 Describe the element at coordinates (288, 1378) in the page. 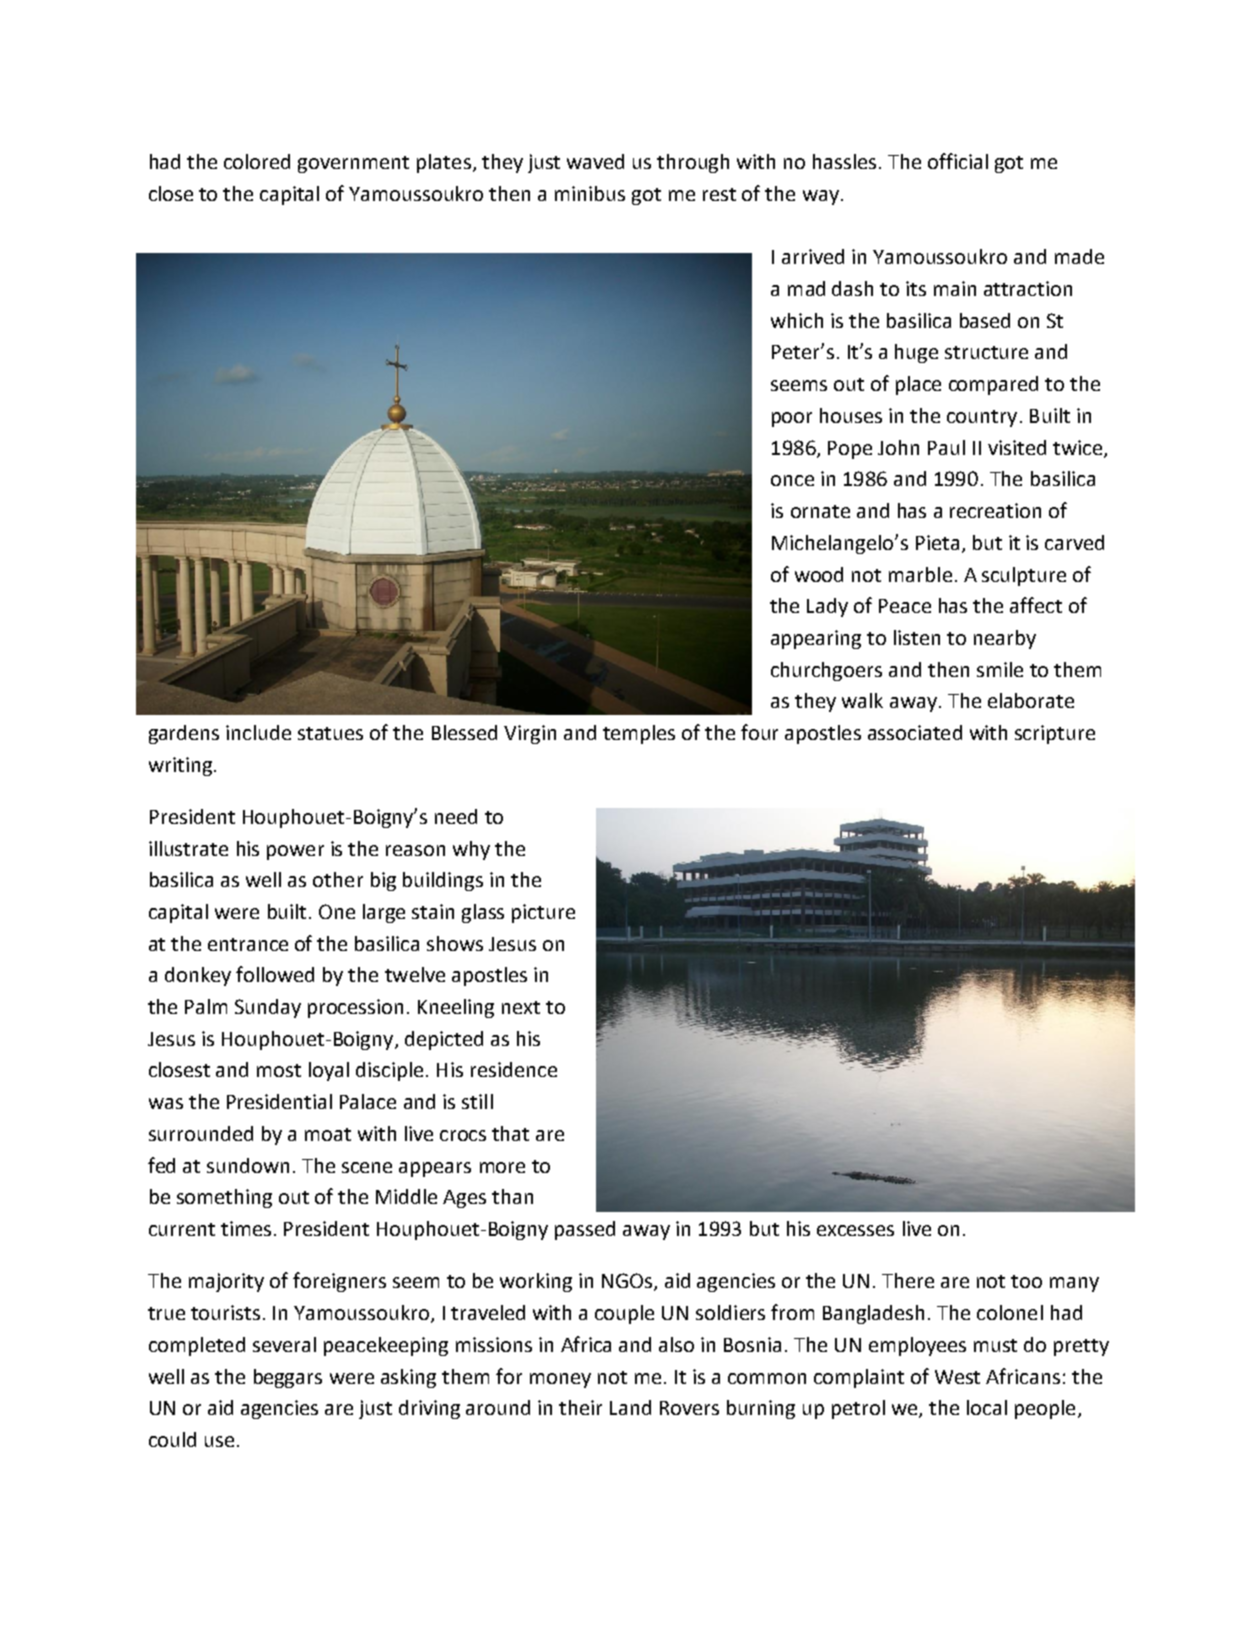

I see `beggars` at that location.
